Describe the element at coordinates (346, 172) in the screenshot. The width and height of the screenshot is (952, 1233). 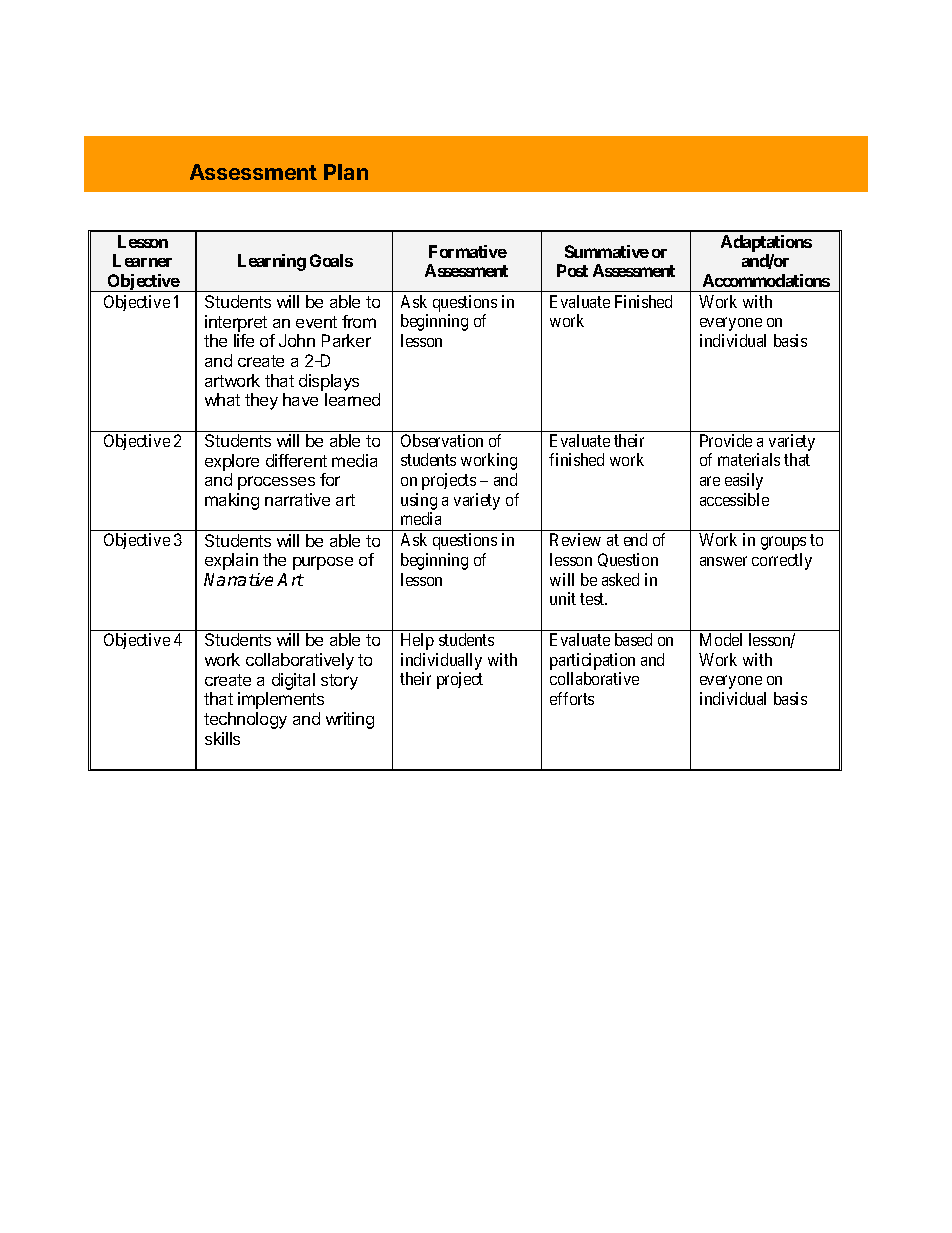
I see `Plan` at that location.
